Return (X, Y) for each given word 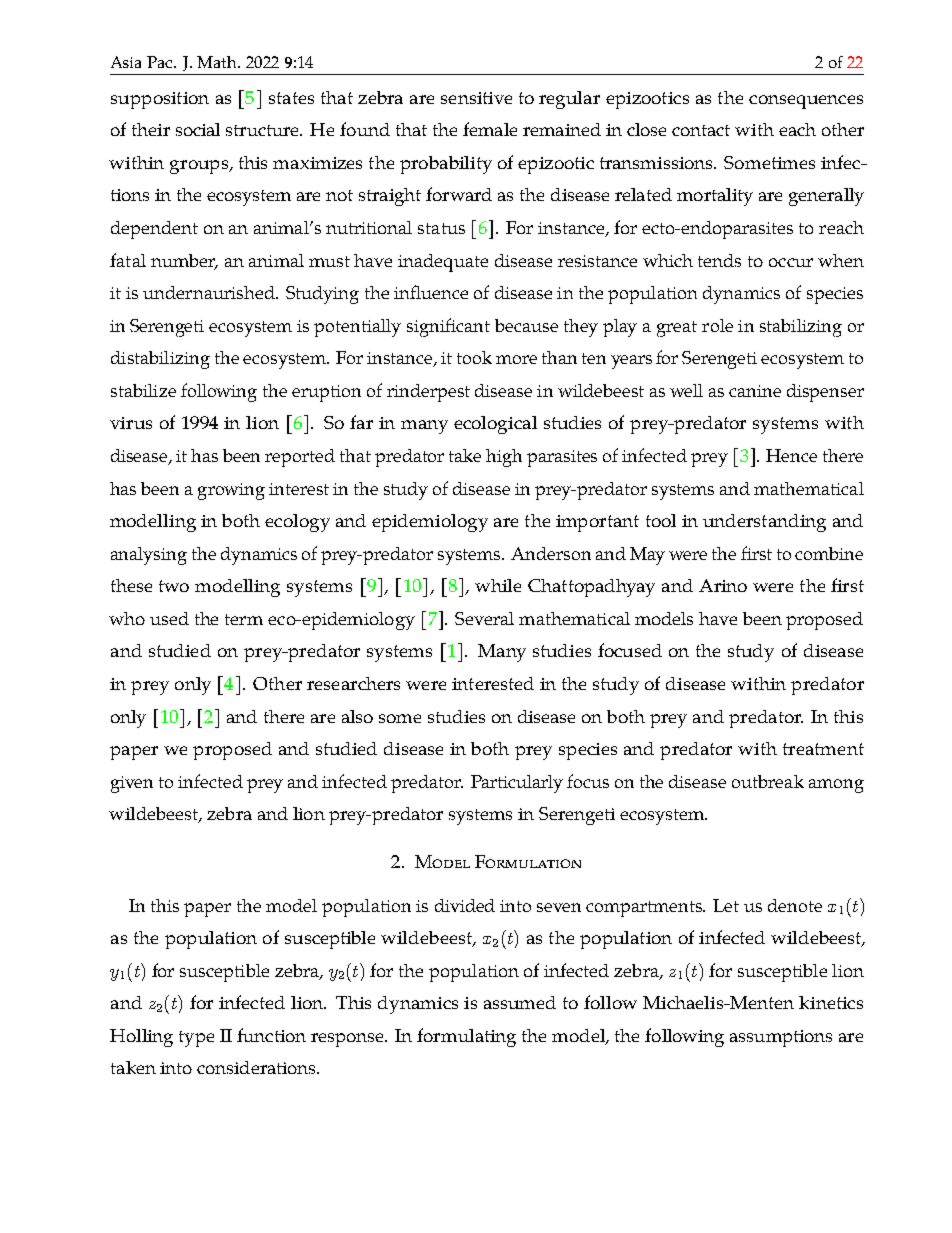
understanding (764, 523)
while (498, 585)
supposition (160, 100)
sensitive (476, 98)
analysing (149, 556)
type (196, 1039)
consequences (806, 102)
